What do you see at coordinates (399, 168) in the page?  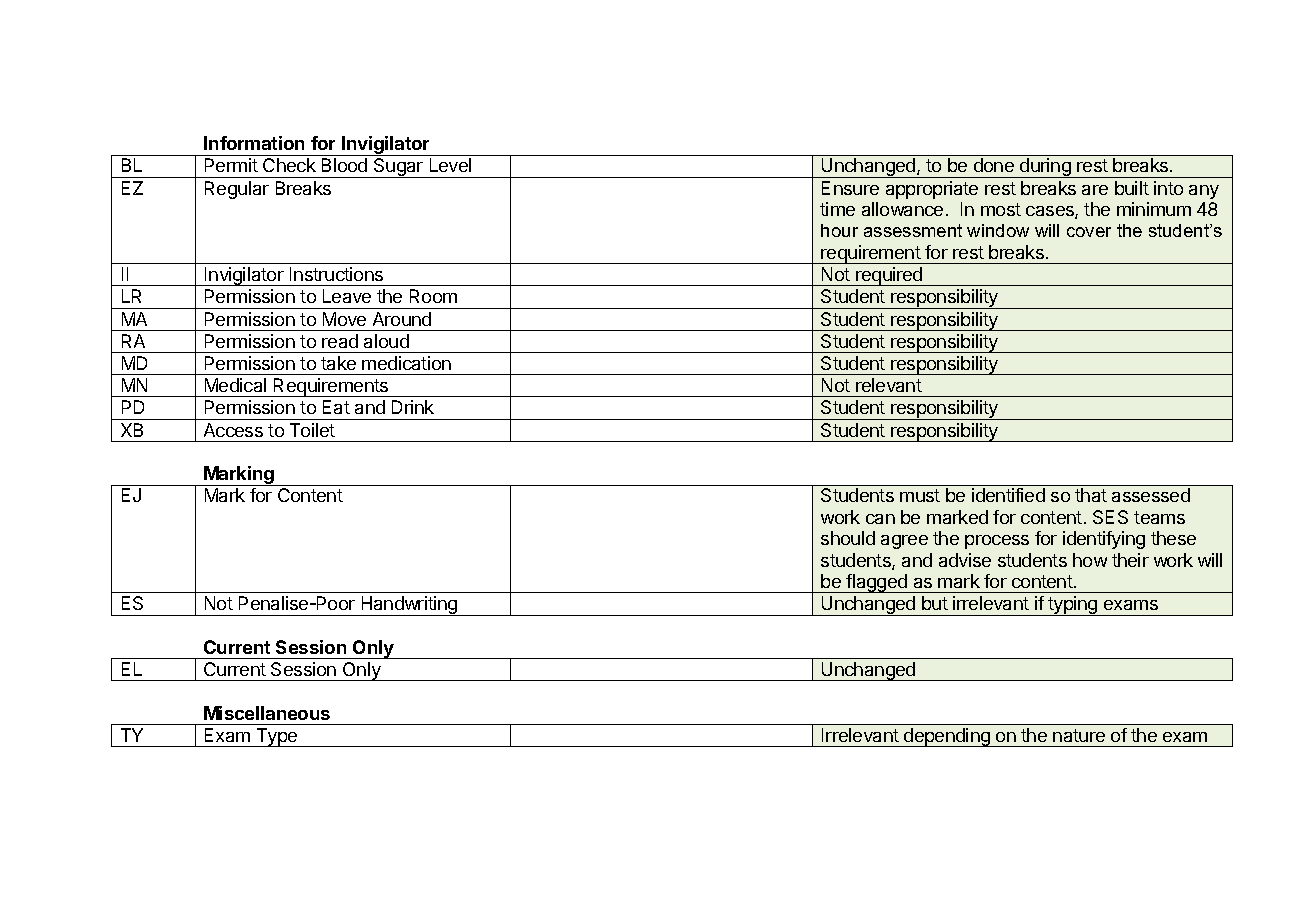 I see `Sugar` at bounding box center [399, 168].
